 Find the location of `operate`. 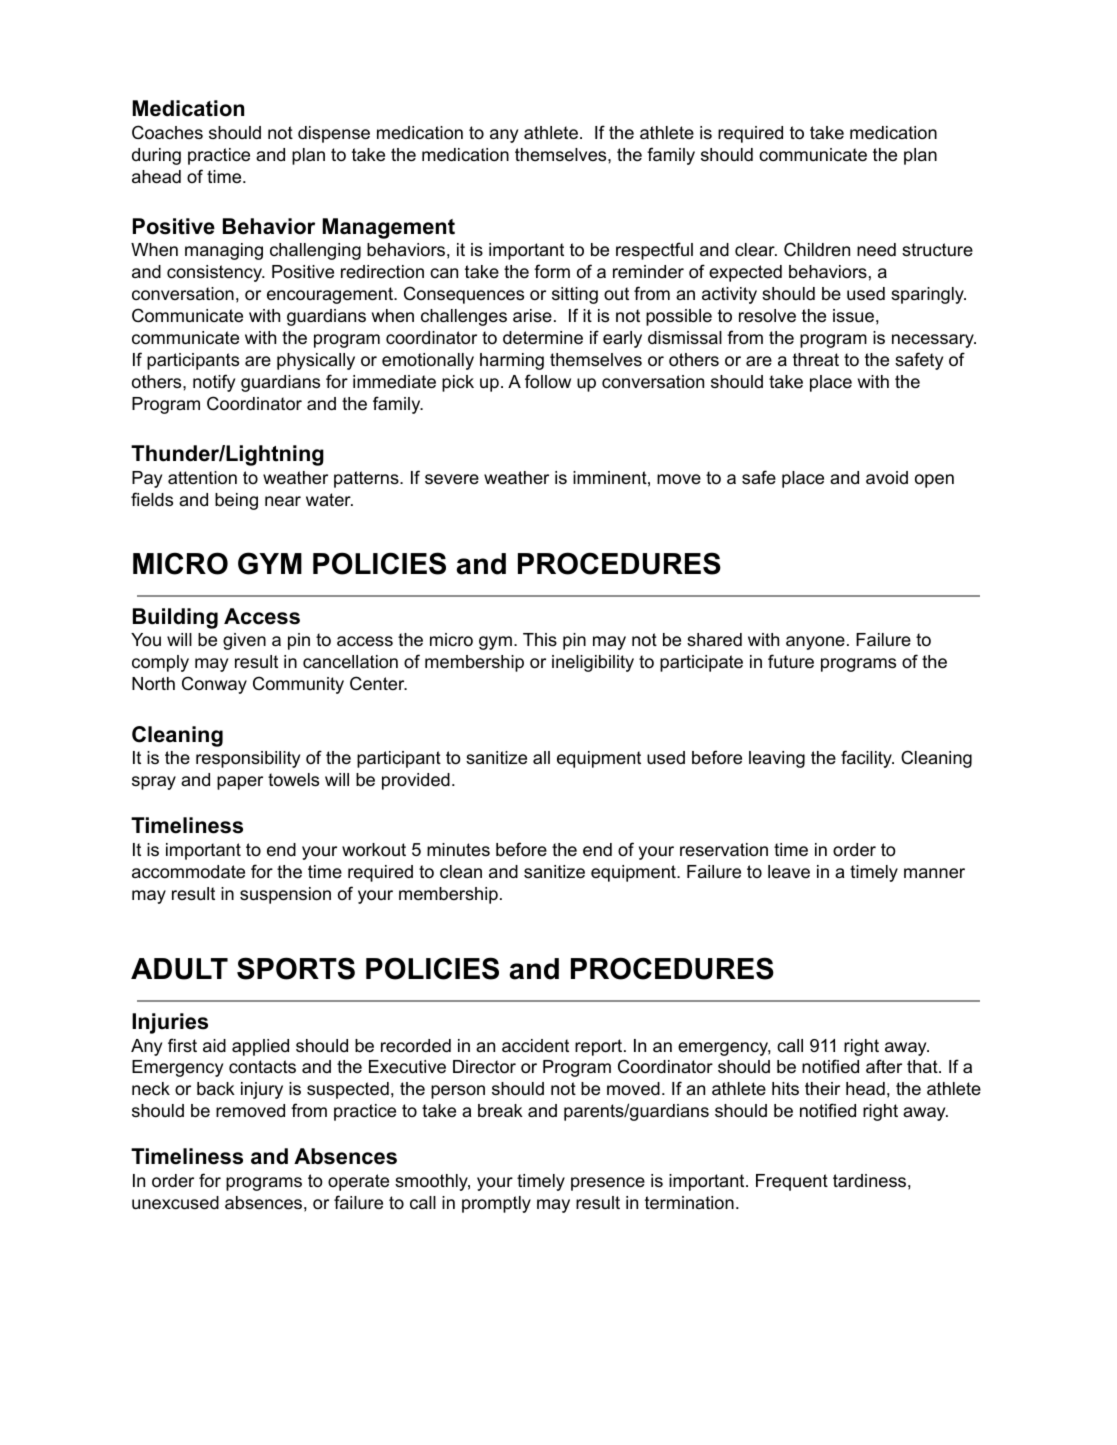

operate is located at coordinates (358, 1182).
